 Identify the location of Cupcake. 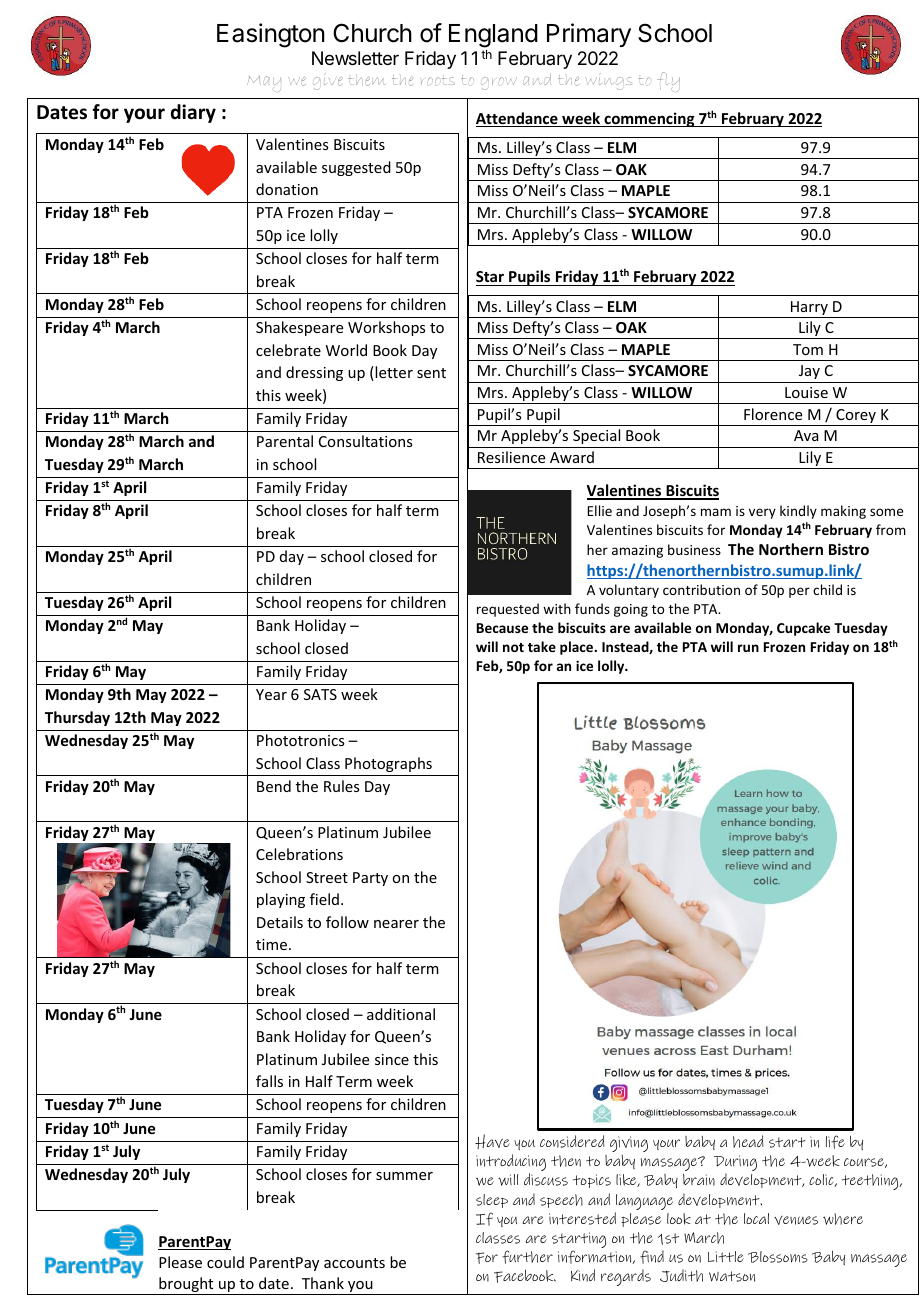
(803, 629).
